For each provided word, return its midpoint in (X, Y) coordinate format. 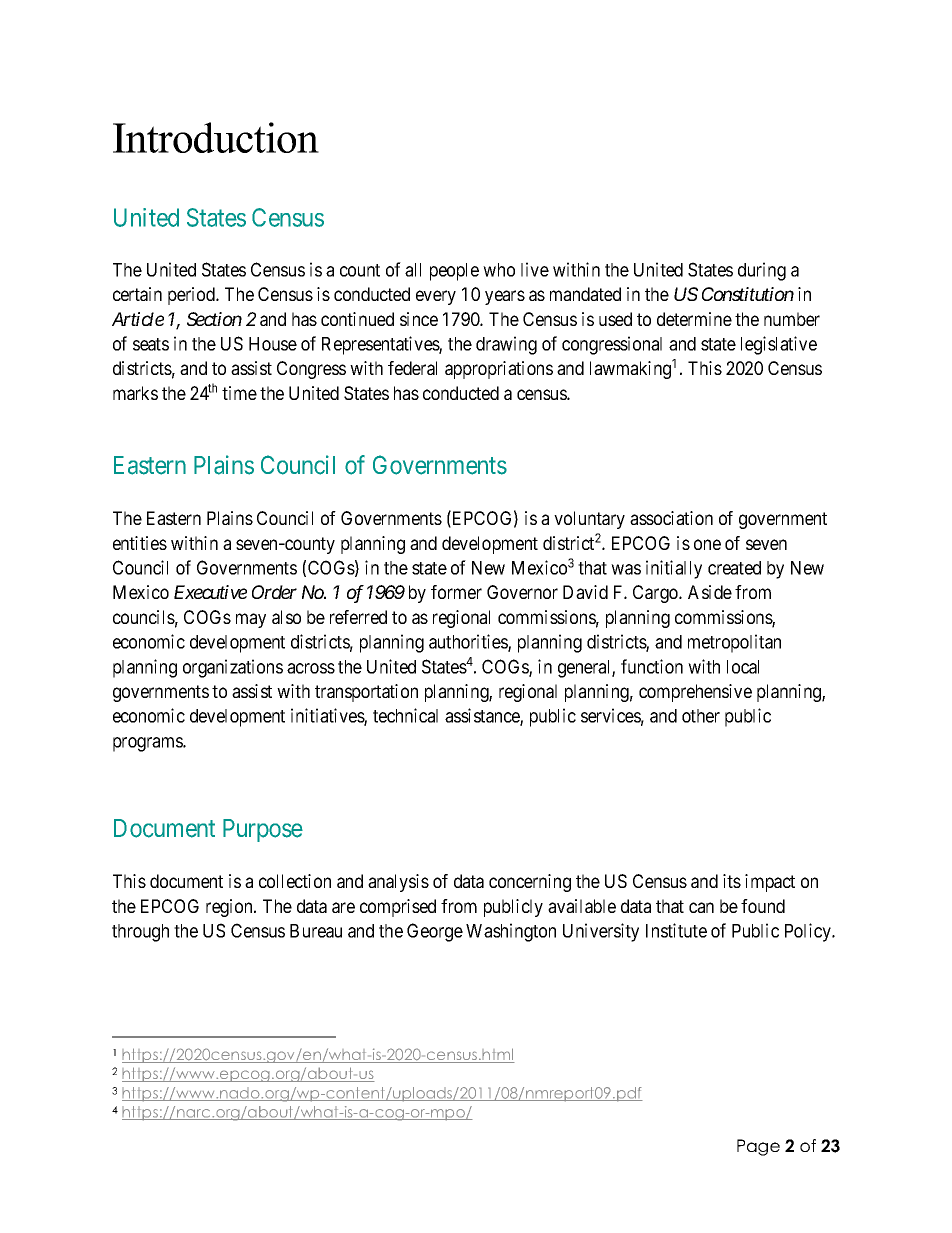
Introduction (216, 137)
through (140, 933)
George (435, 932)
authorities (469, 643)
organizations (233, 668)
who (499, 270)
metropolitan (734, 643)
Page (758, 1147)
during (762, 271)
